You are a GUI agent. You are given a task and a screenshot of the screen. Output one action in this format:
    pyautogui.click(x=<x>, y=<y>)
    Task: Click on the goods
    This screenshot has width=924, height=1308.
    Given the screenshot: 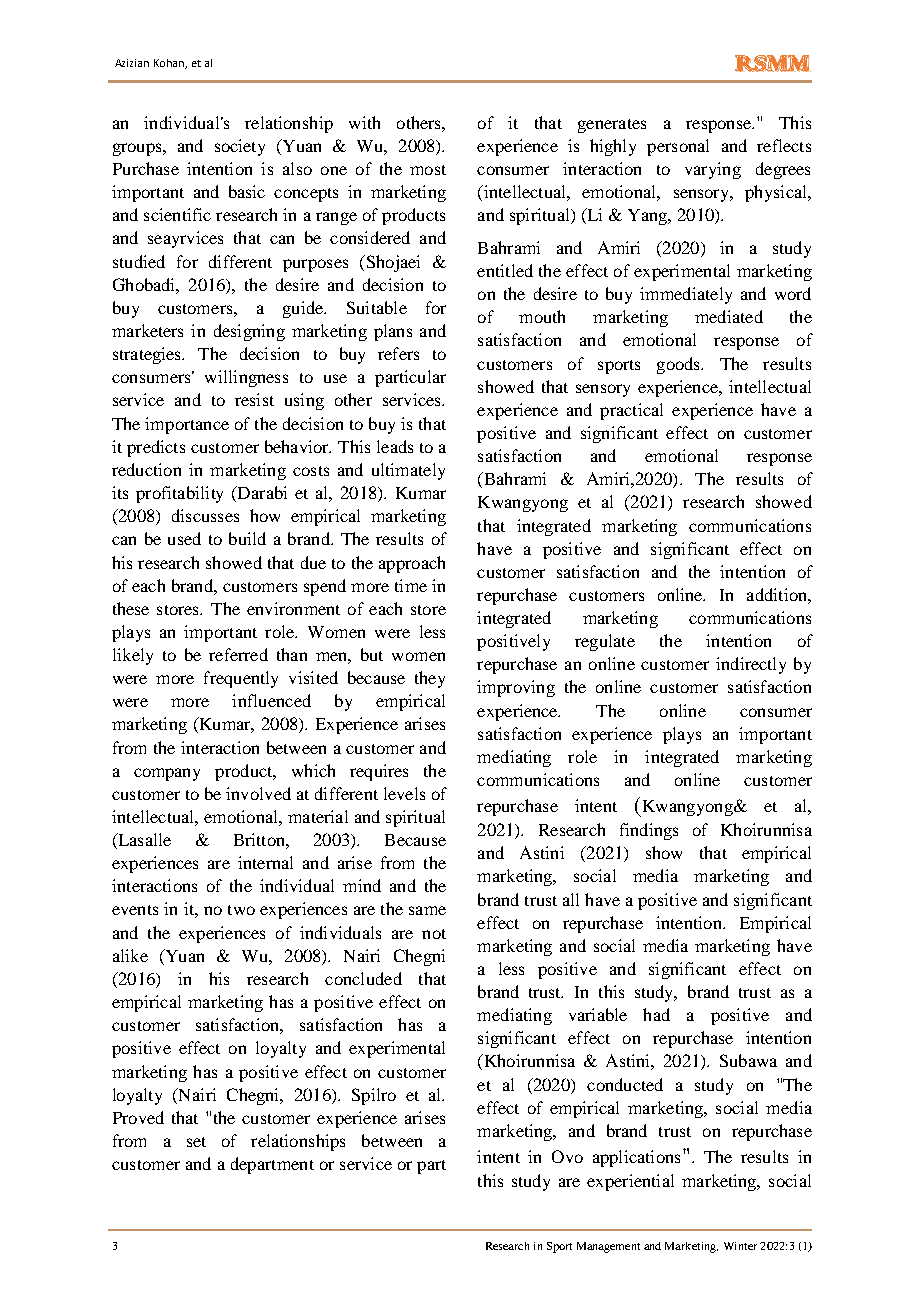 What is the action you would take?
    pyautogui.click(x=680, y=365)
